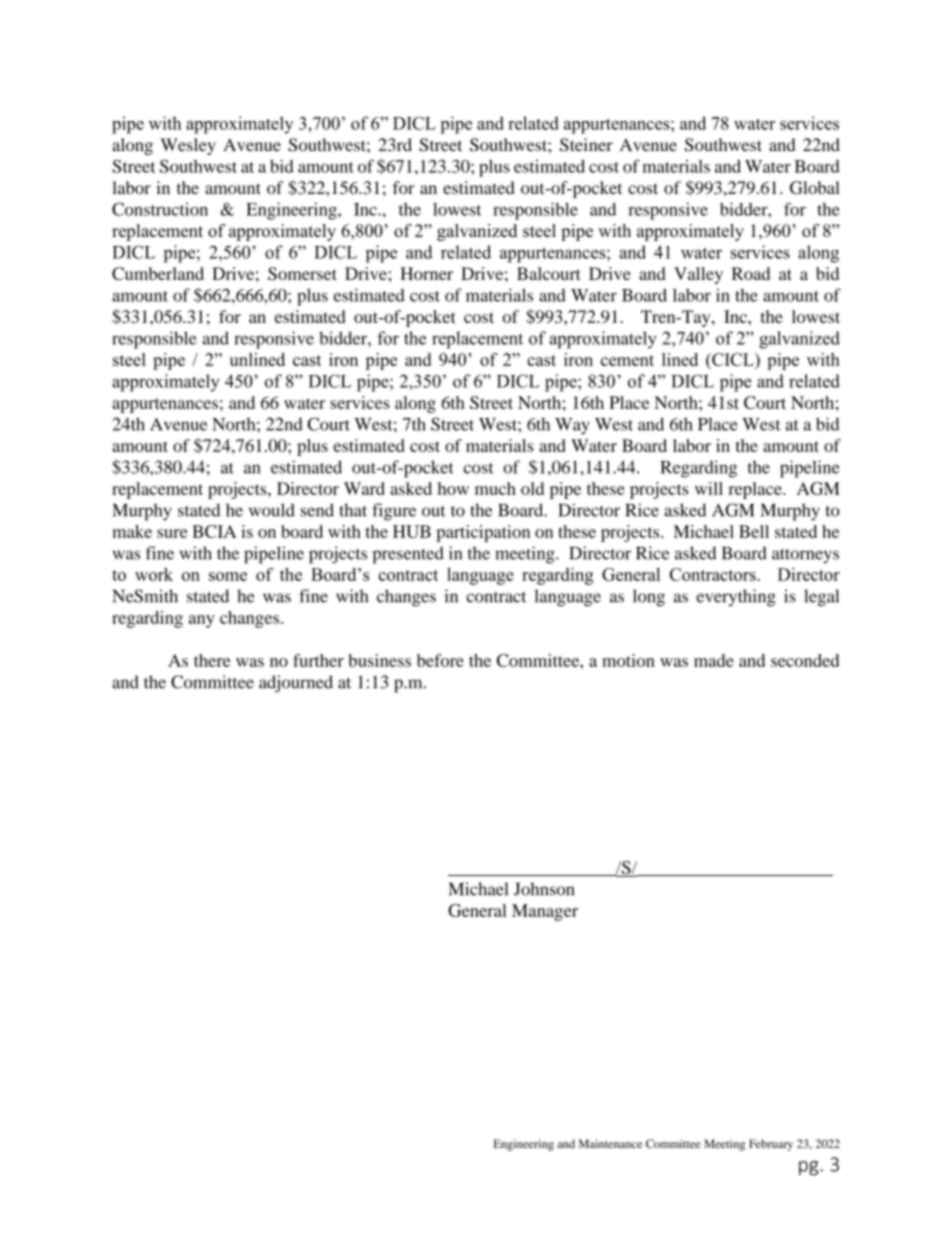  Describe the element at coordinates (709, 488) in the screenshot. I see `will` at that location.
